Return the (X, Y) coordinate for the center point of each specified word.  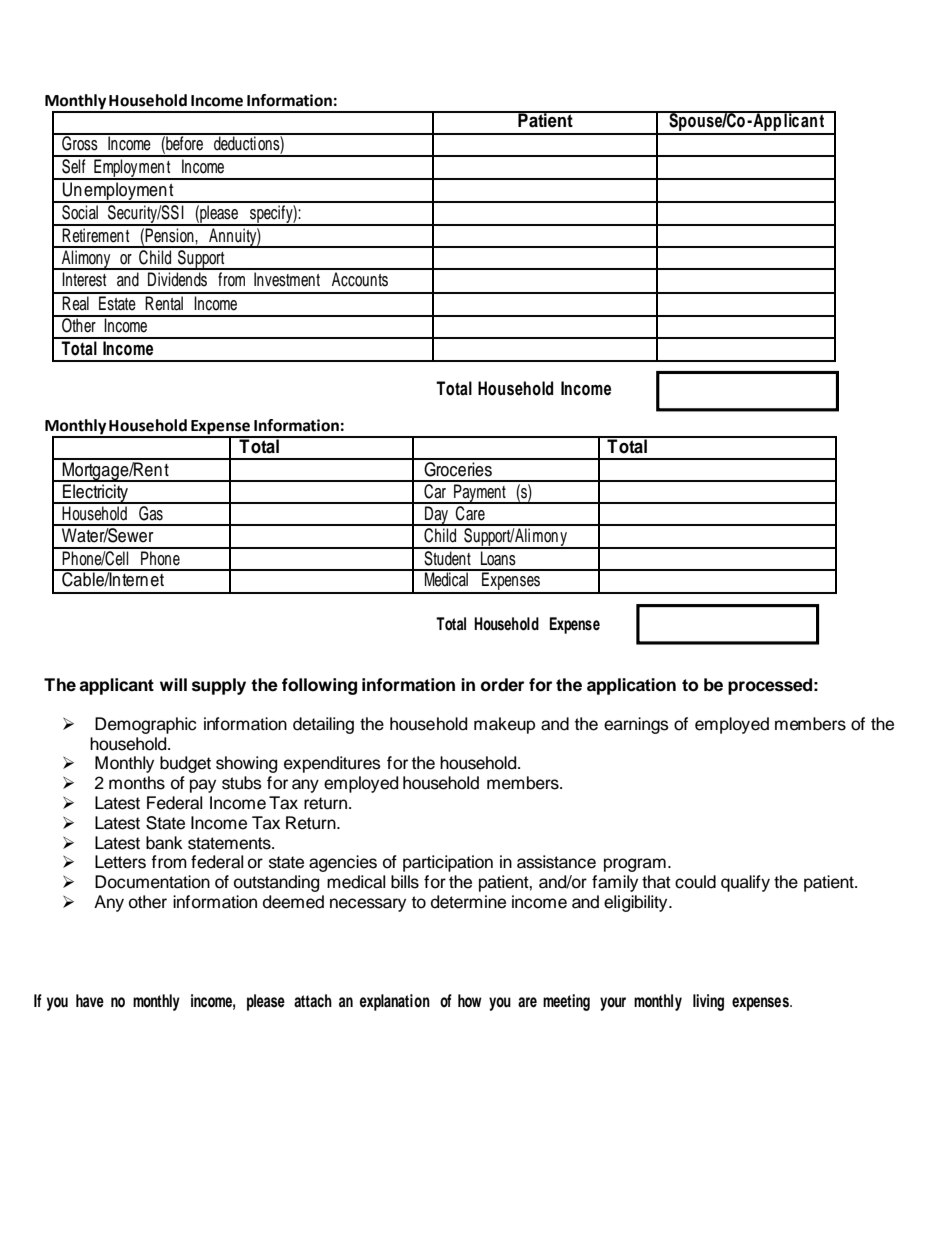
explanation (395, 1002)
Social (80, 211)
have (90, 1001)
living (708, 1002)
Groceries (458, 468)
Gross (80, 142)
